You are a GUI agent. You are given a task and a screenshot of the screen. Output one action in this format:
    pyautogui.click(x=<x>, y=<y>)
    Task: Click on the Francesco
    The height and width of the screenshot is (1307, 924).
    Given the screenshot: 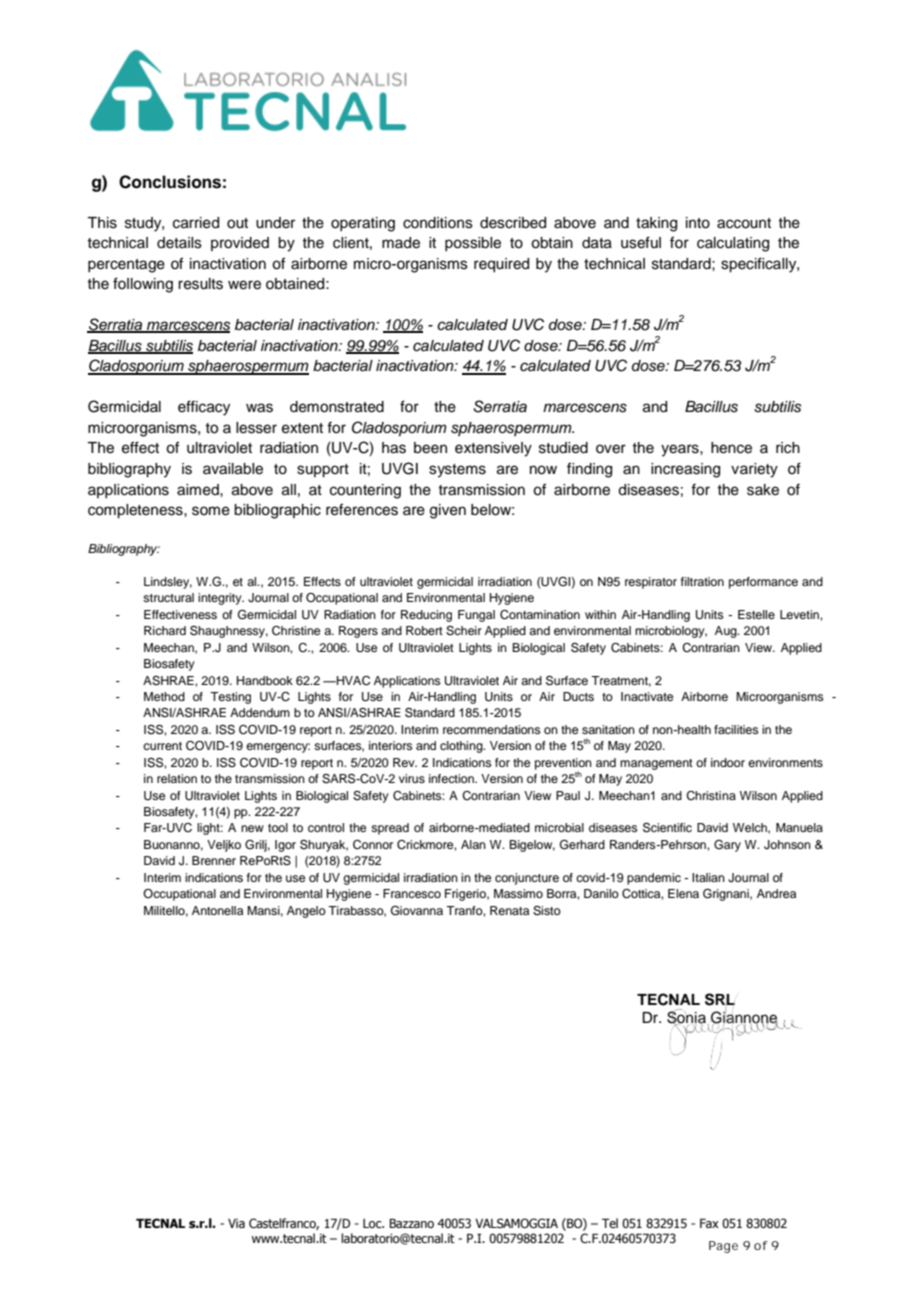 What is the action you would take?
    pyautogui.click(x=412, y=893)
